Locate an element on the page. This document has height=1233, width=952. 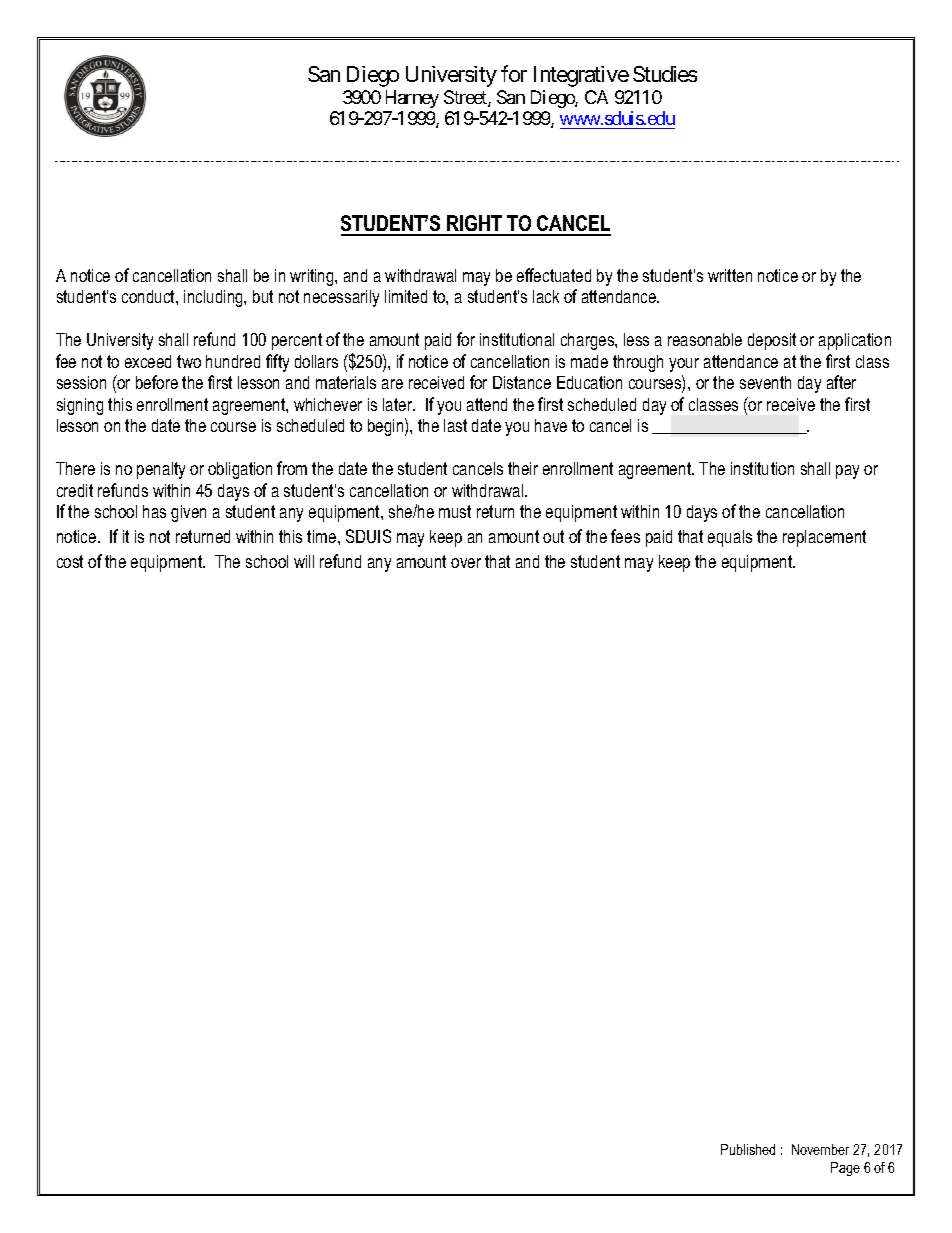
cost is located at coordinates (70, 561).
